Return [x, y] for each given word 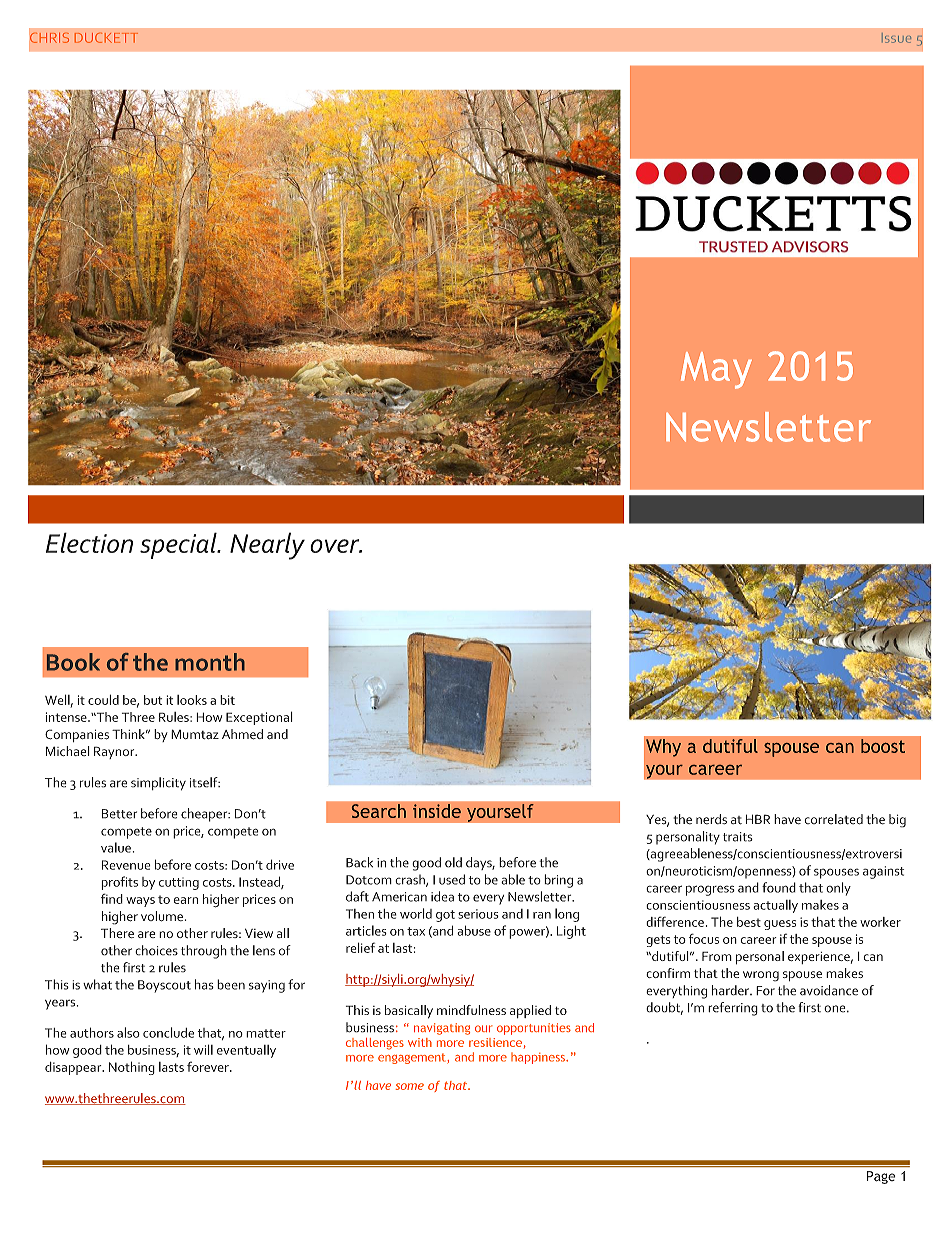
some [409, 1086]
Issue [896, 38]
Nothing [132, 1068]
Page [881, 1177]
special [179, 545]
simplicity [158, 784]
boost [883, 746]
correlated [833, 819]
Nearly [267, 546]
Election [89, 542]
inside [437, 811]
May [716, 370]
